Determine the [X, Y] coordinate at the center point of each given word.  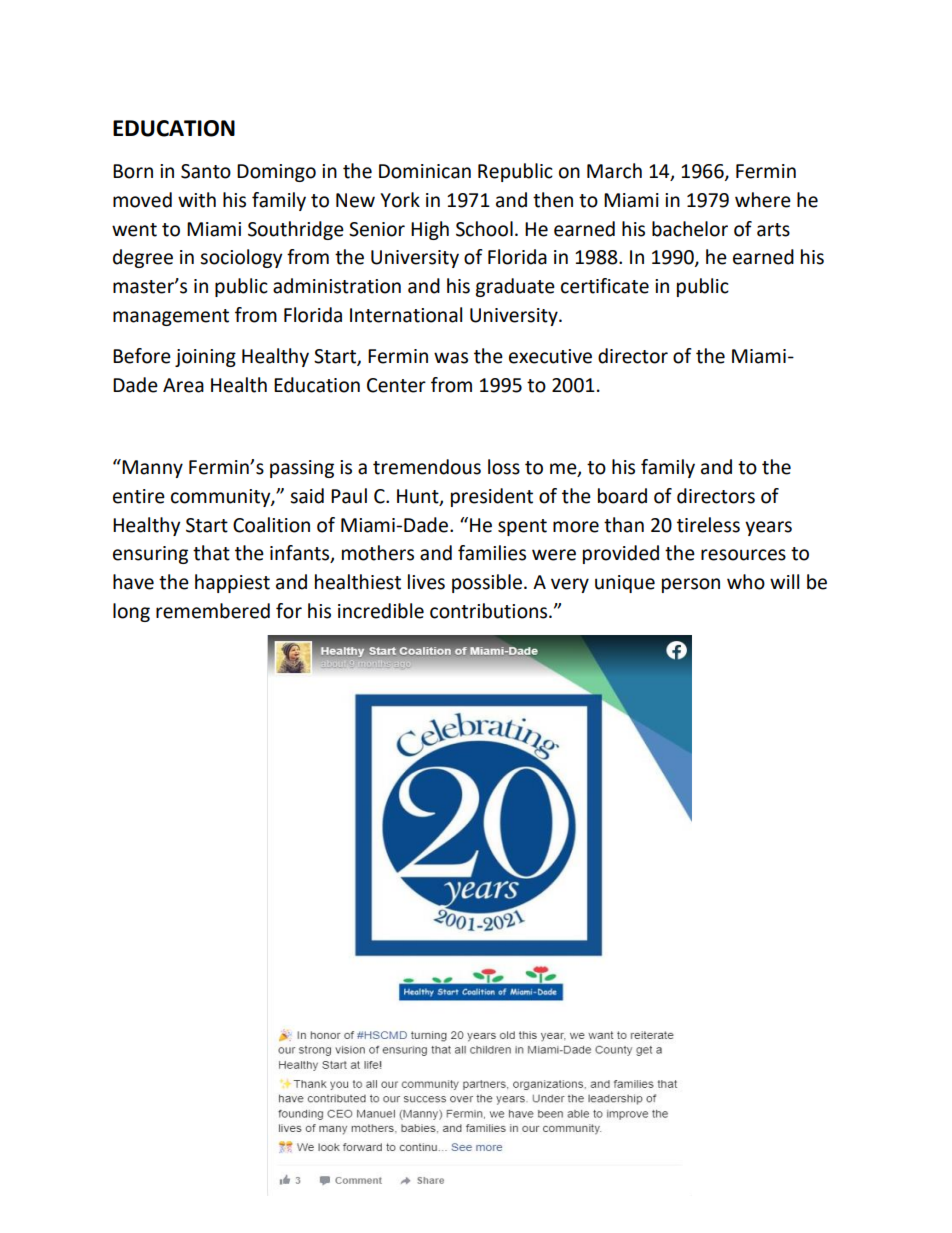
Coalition [271, 525]
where [763, 200]
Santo [206, 171]
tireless [708, 525]
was [451, 358]
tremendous [427, 467]
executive [550, 356]
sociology [241, 258]
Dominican [425, 171]
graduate [515, 287]
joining [205, 358]
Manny [152, 469]
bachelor [690, 229]
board [622, 496]
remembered [213, 611]
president [492, 497]
